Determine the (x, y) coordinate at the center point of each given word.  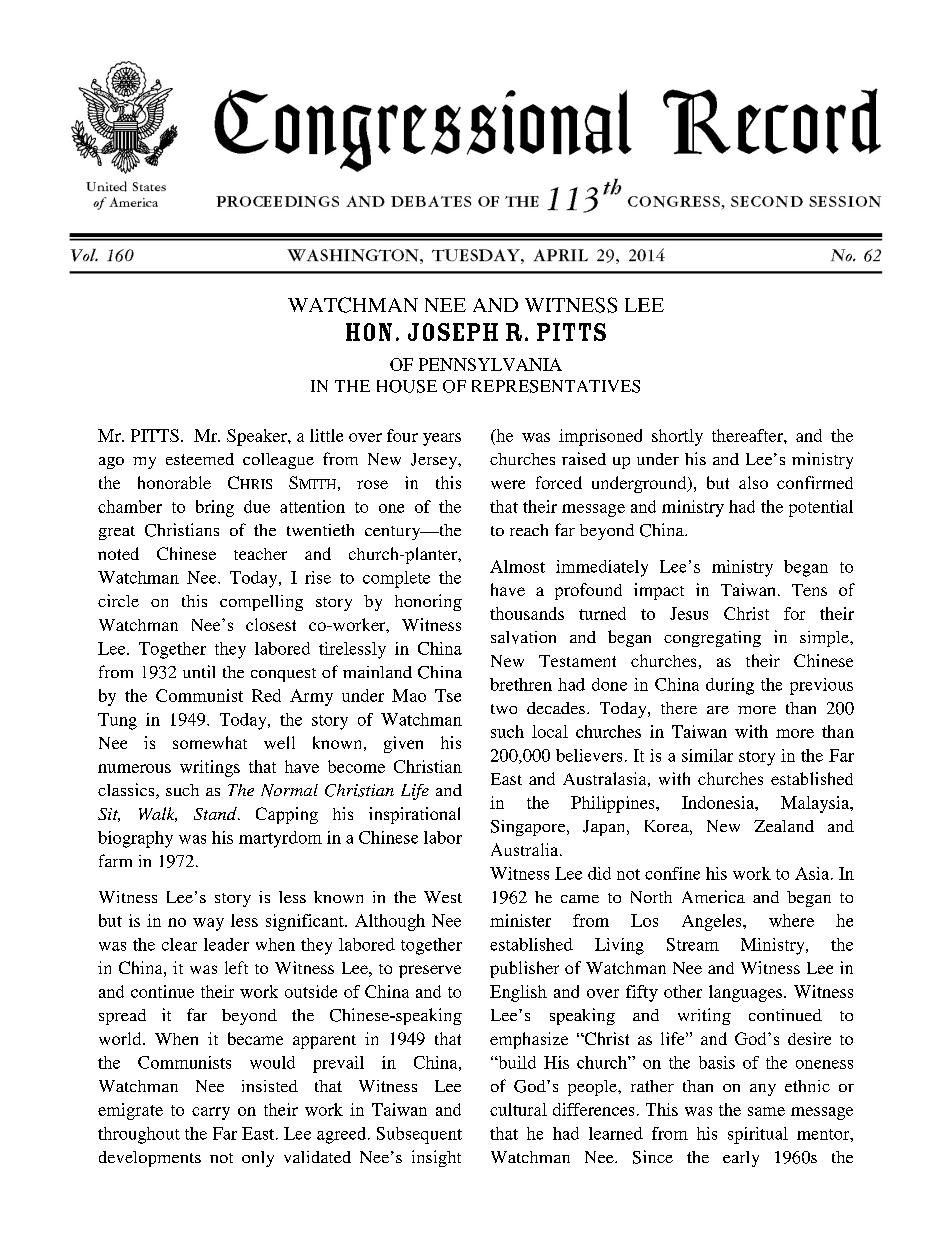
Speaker (258, 437)
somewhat (210, 742)
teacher (260, 554)
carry (211, 1113)
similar (707, 755)
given (403, 744)
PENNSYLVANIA (490, 364)
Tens (809, 590)
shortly (677, 437)
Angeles (713, 922)
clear (179, 944)
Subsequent (419, 1135)
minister (520, 920)
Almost (517, 566)
